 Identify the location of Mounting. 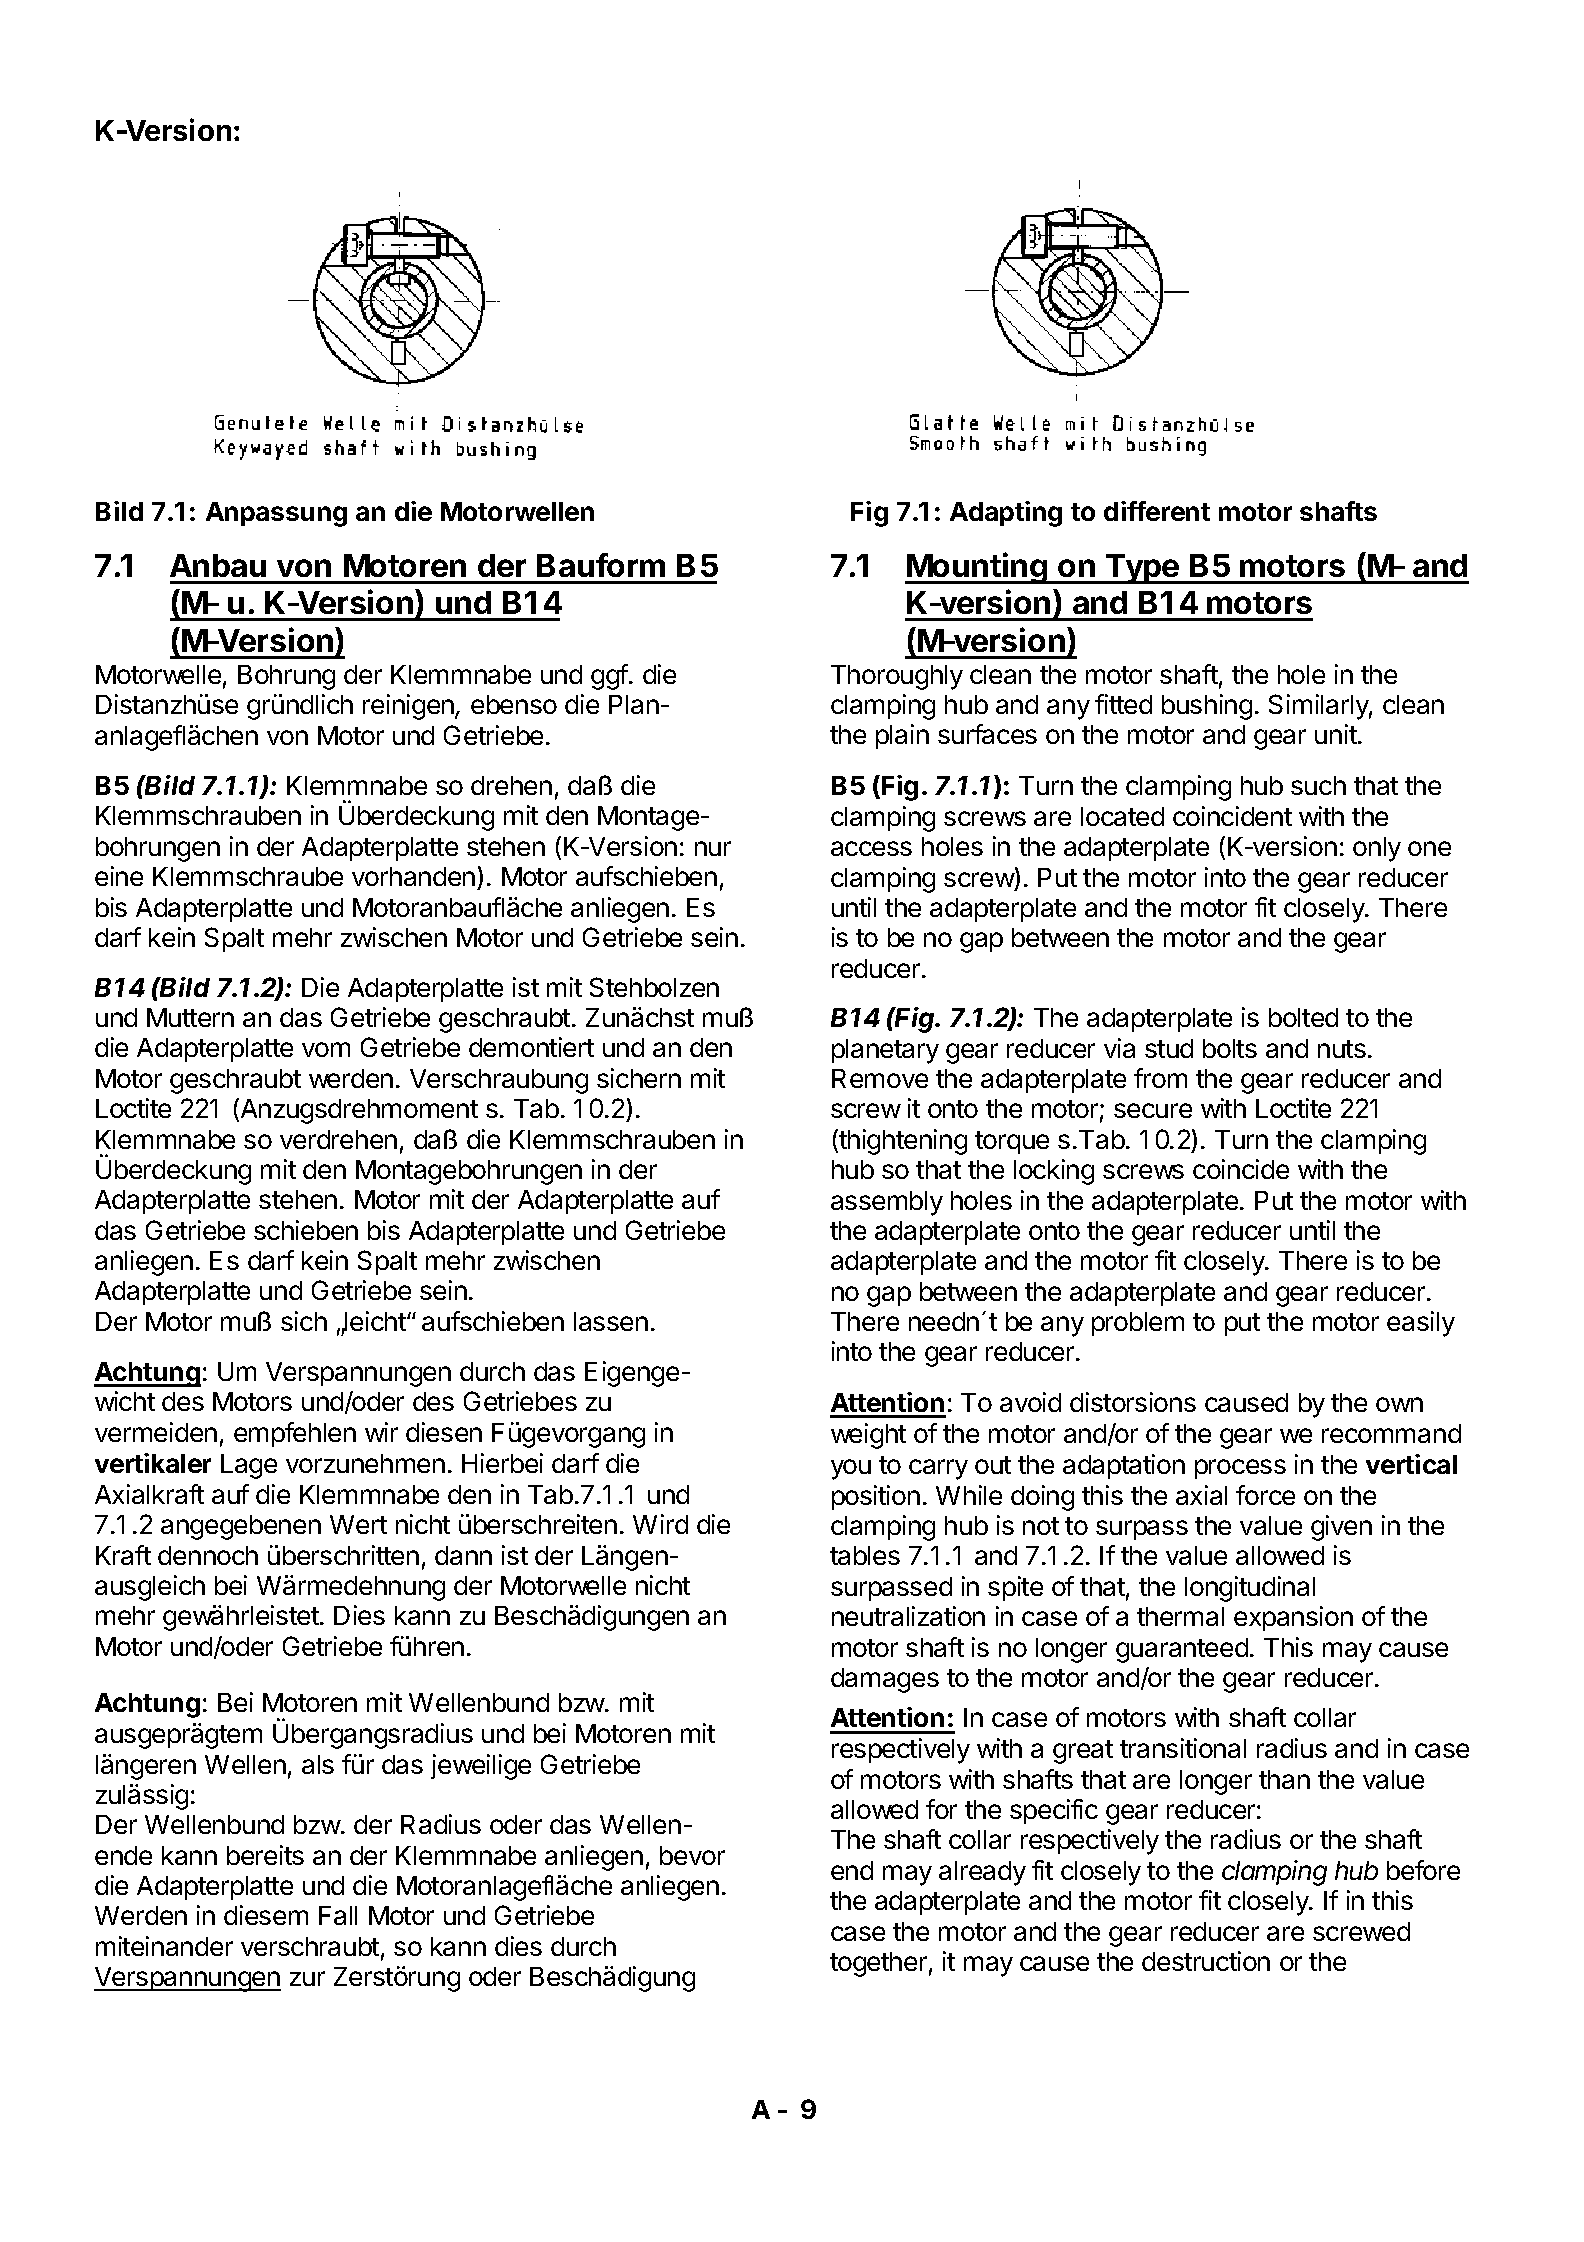
(977, 568).
